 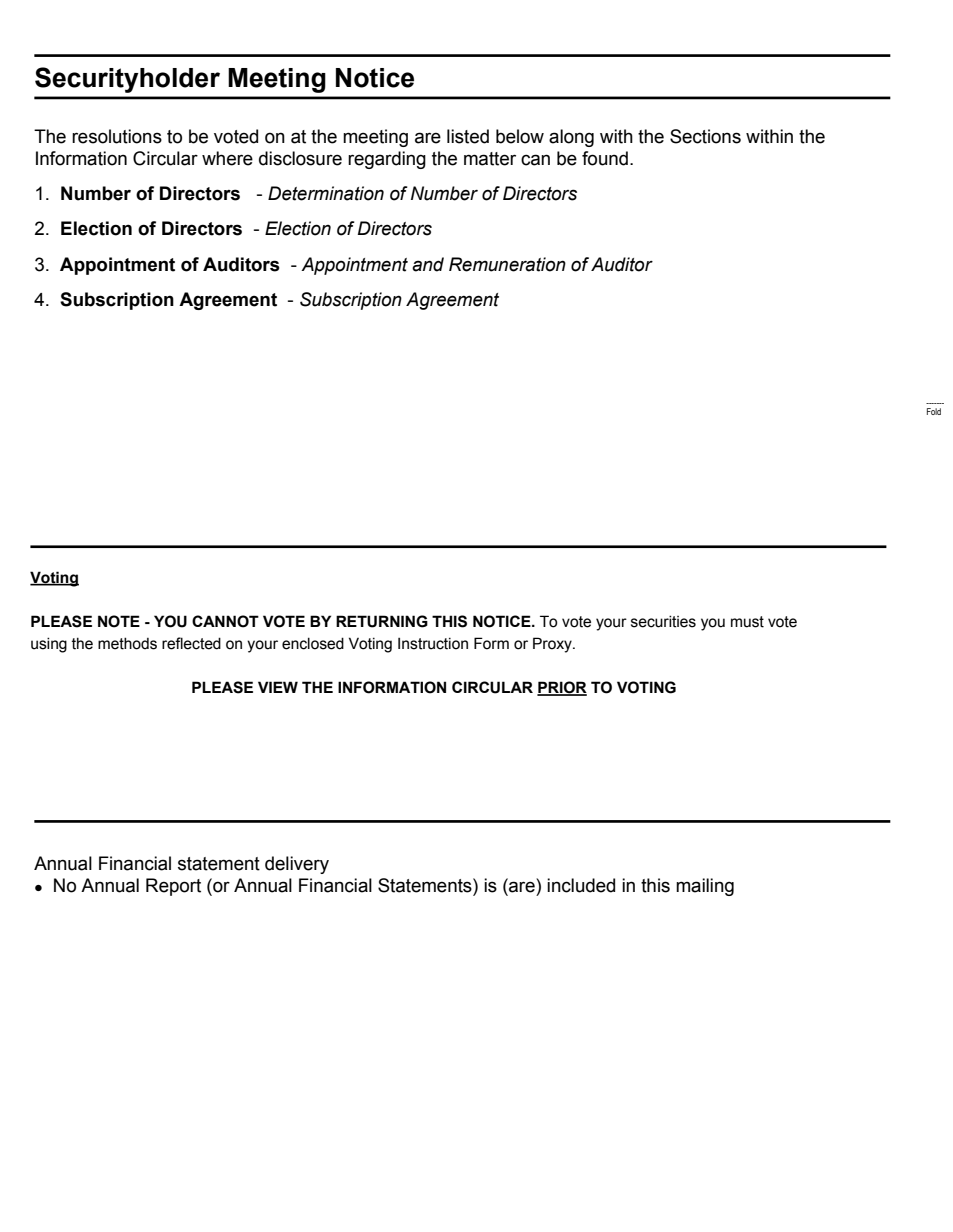 What do you see at coordinates (127, 643) in the page?
I see `methods` at bounding box center [127, 643].
